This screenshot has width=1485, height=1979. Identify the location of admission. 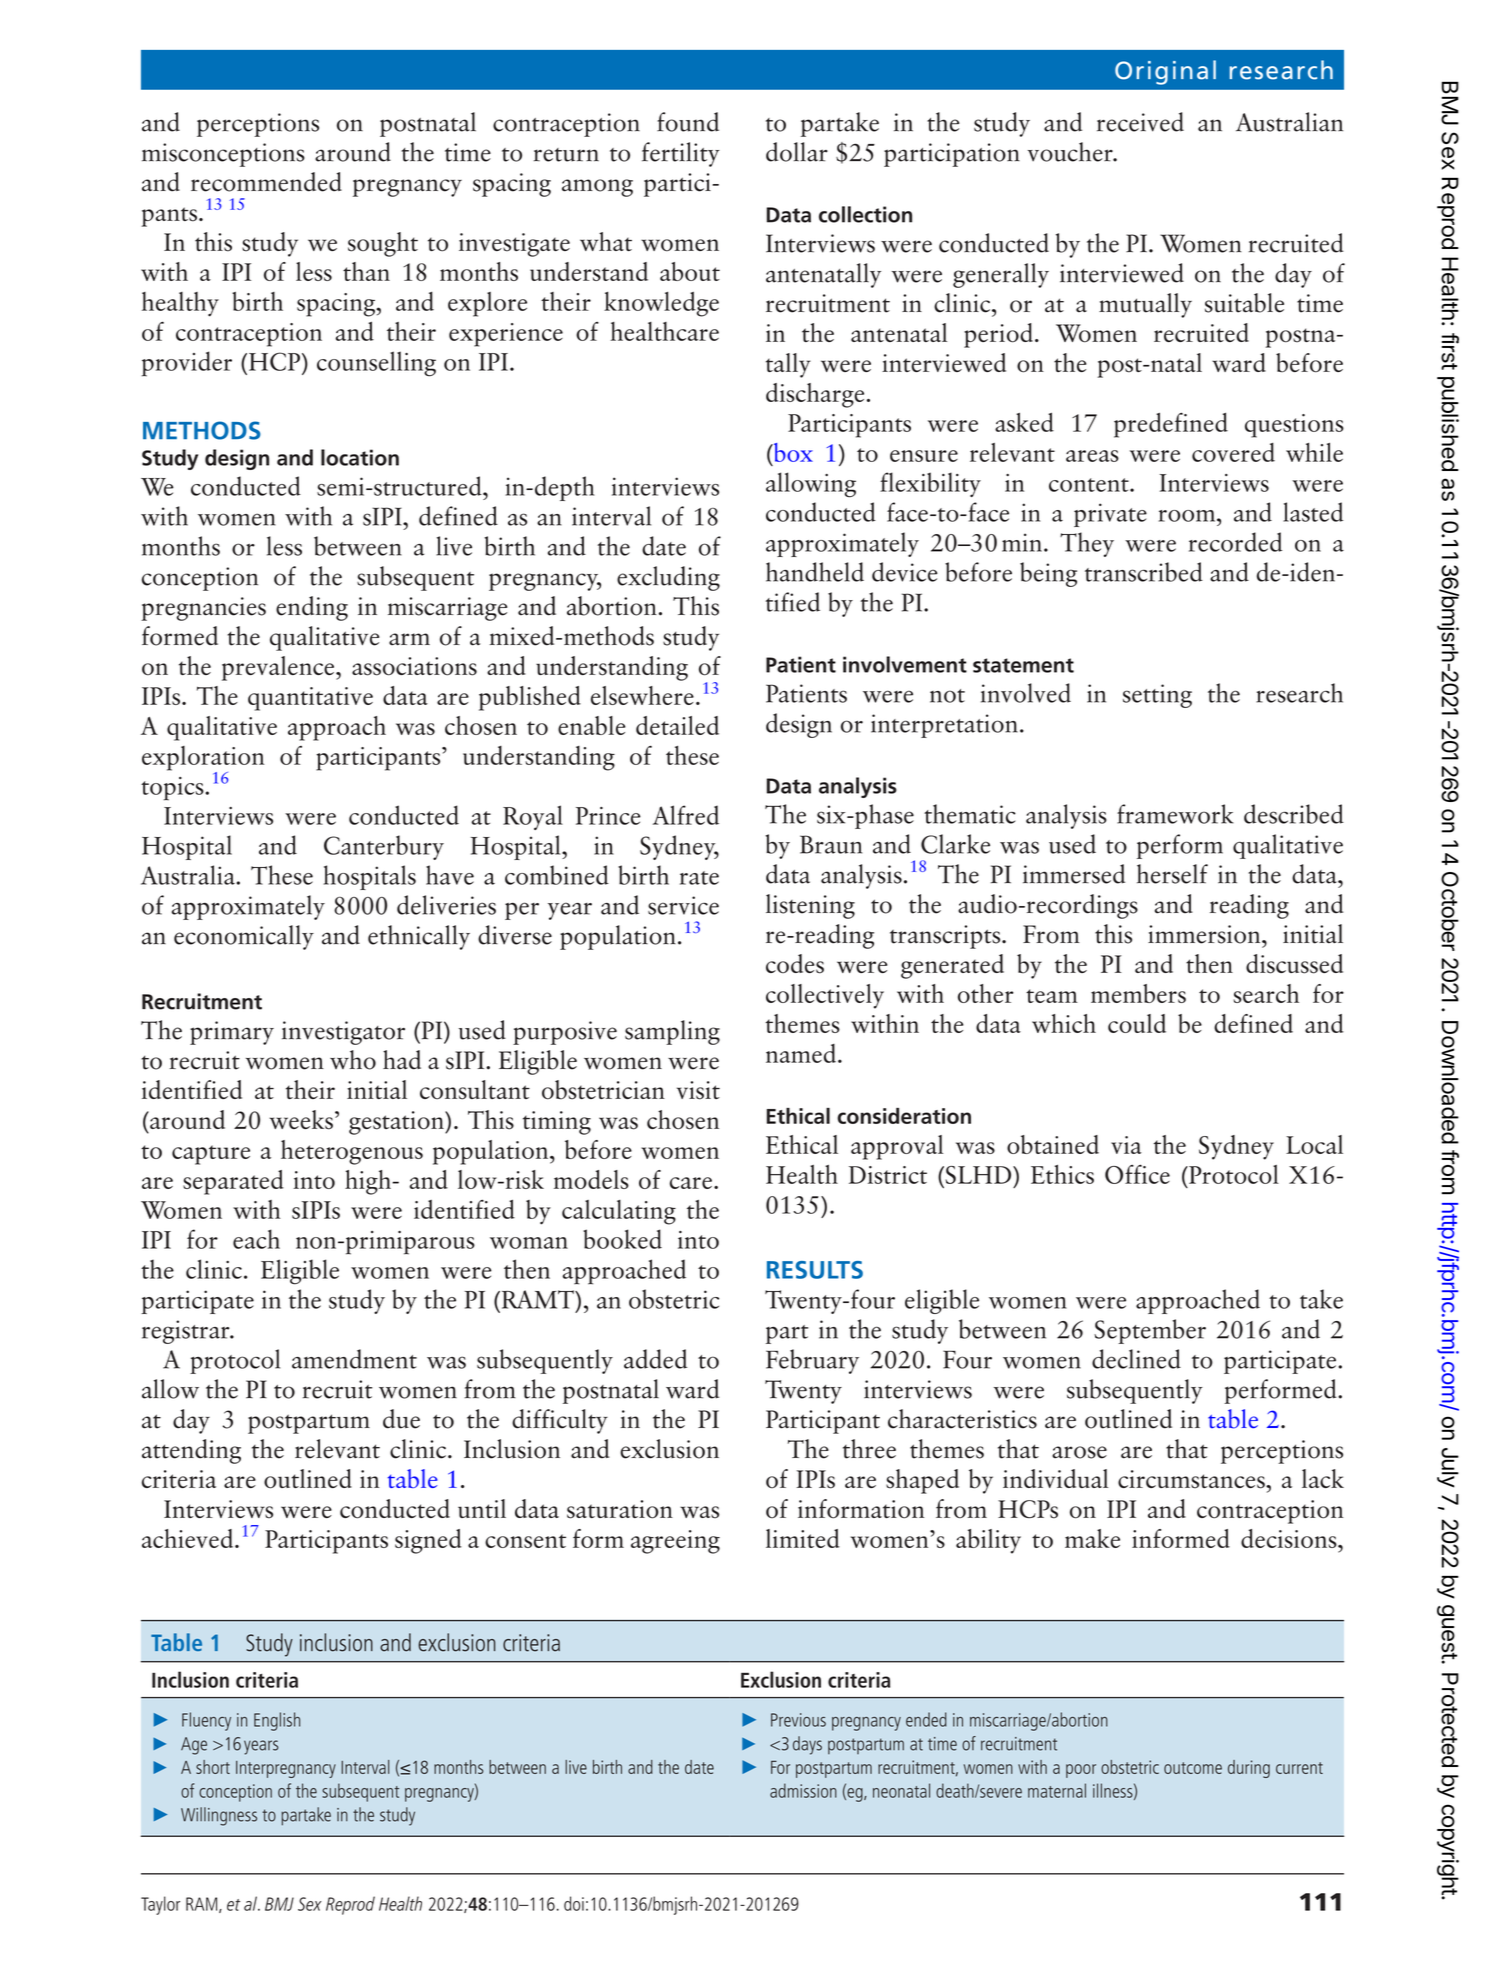
(803, 1790).
